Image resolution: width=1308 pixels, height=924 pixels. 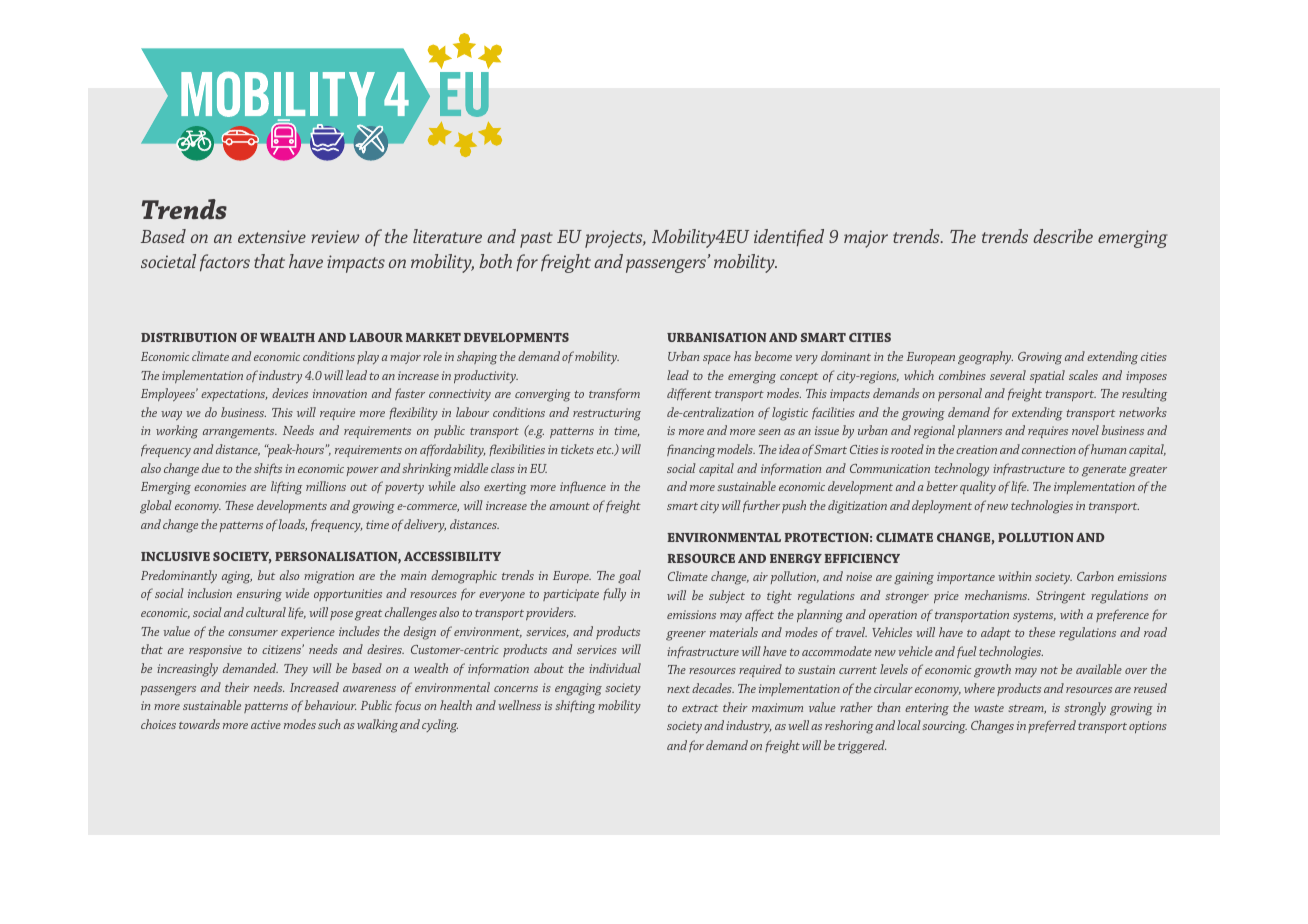 What do you see at coordinates (240, 433) in the screenshot?
I see `arrangements` at bounding box center [240, 433].
